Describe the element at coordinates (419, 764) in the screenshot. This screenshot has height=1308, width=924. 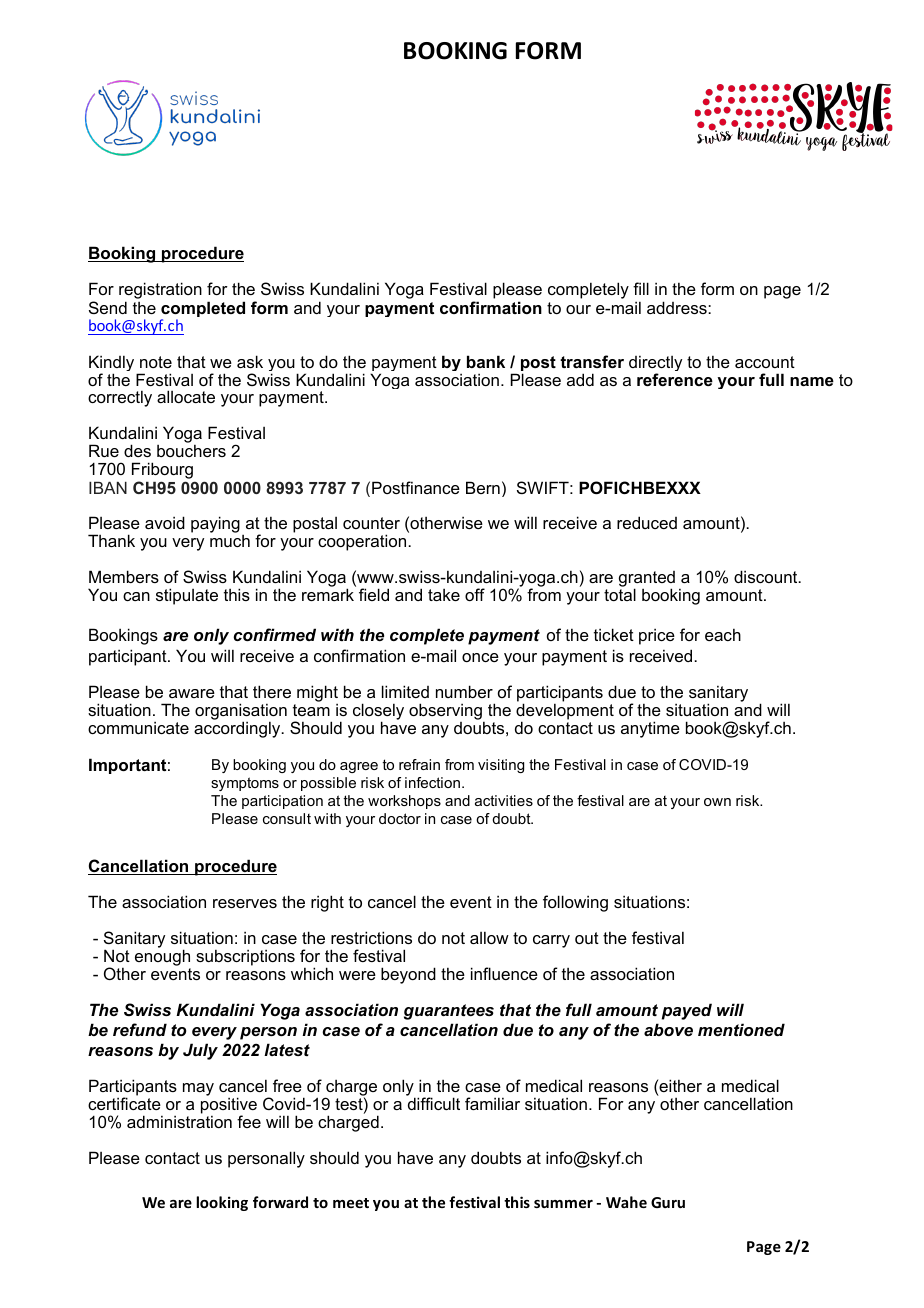
I see `refrain` at that location.
